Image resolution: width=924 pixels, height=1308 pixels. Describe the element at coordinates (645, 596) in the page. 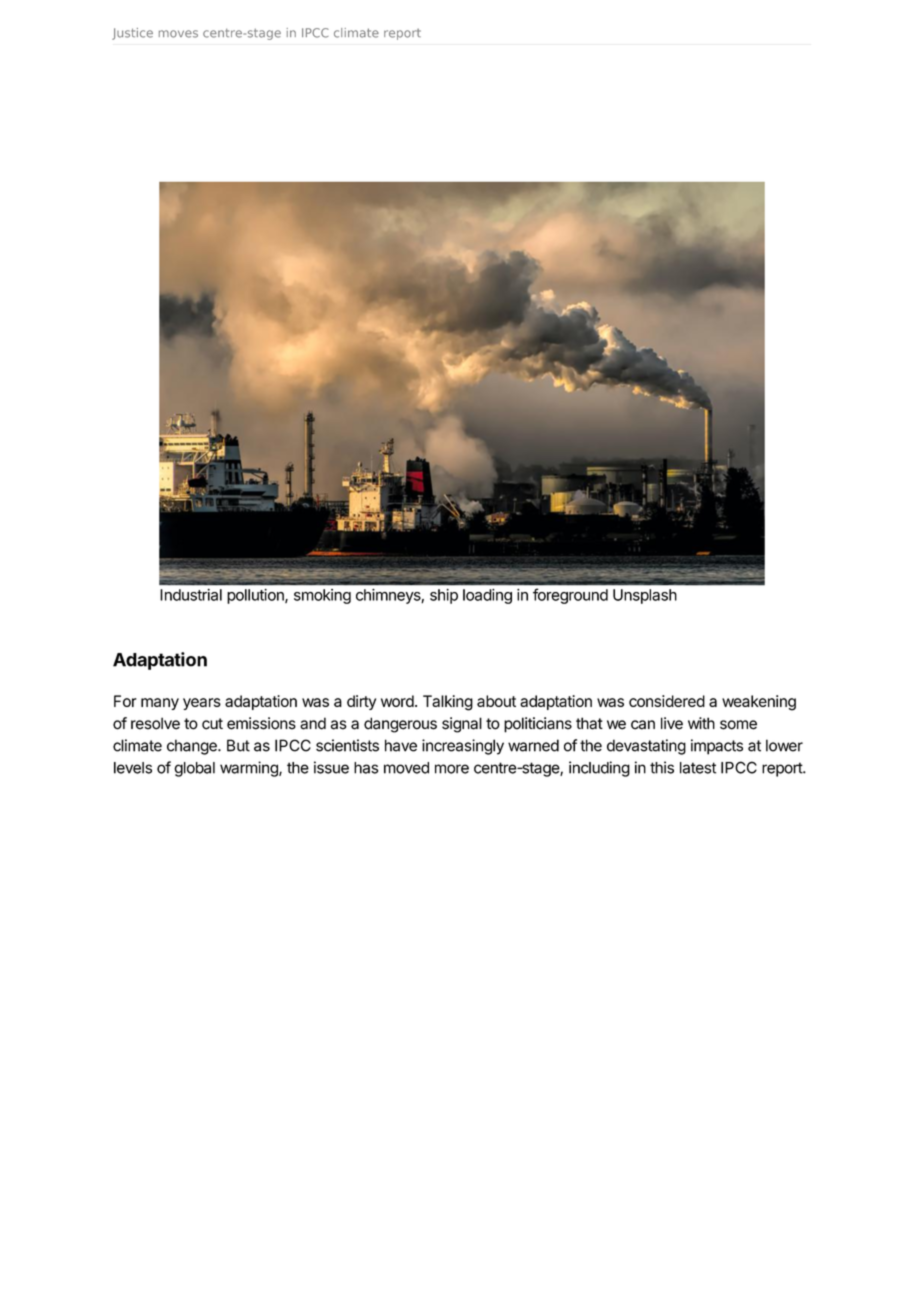

I see `Unsplash` at that location.
